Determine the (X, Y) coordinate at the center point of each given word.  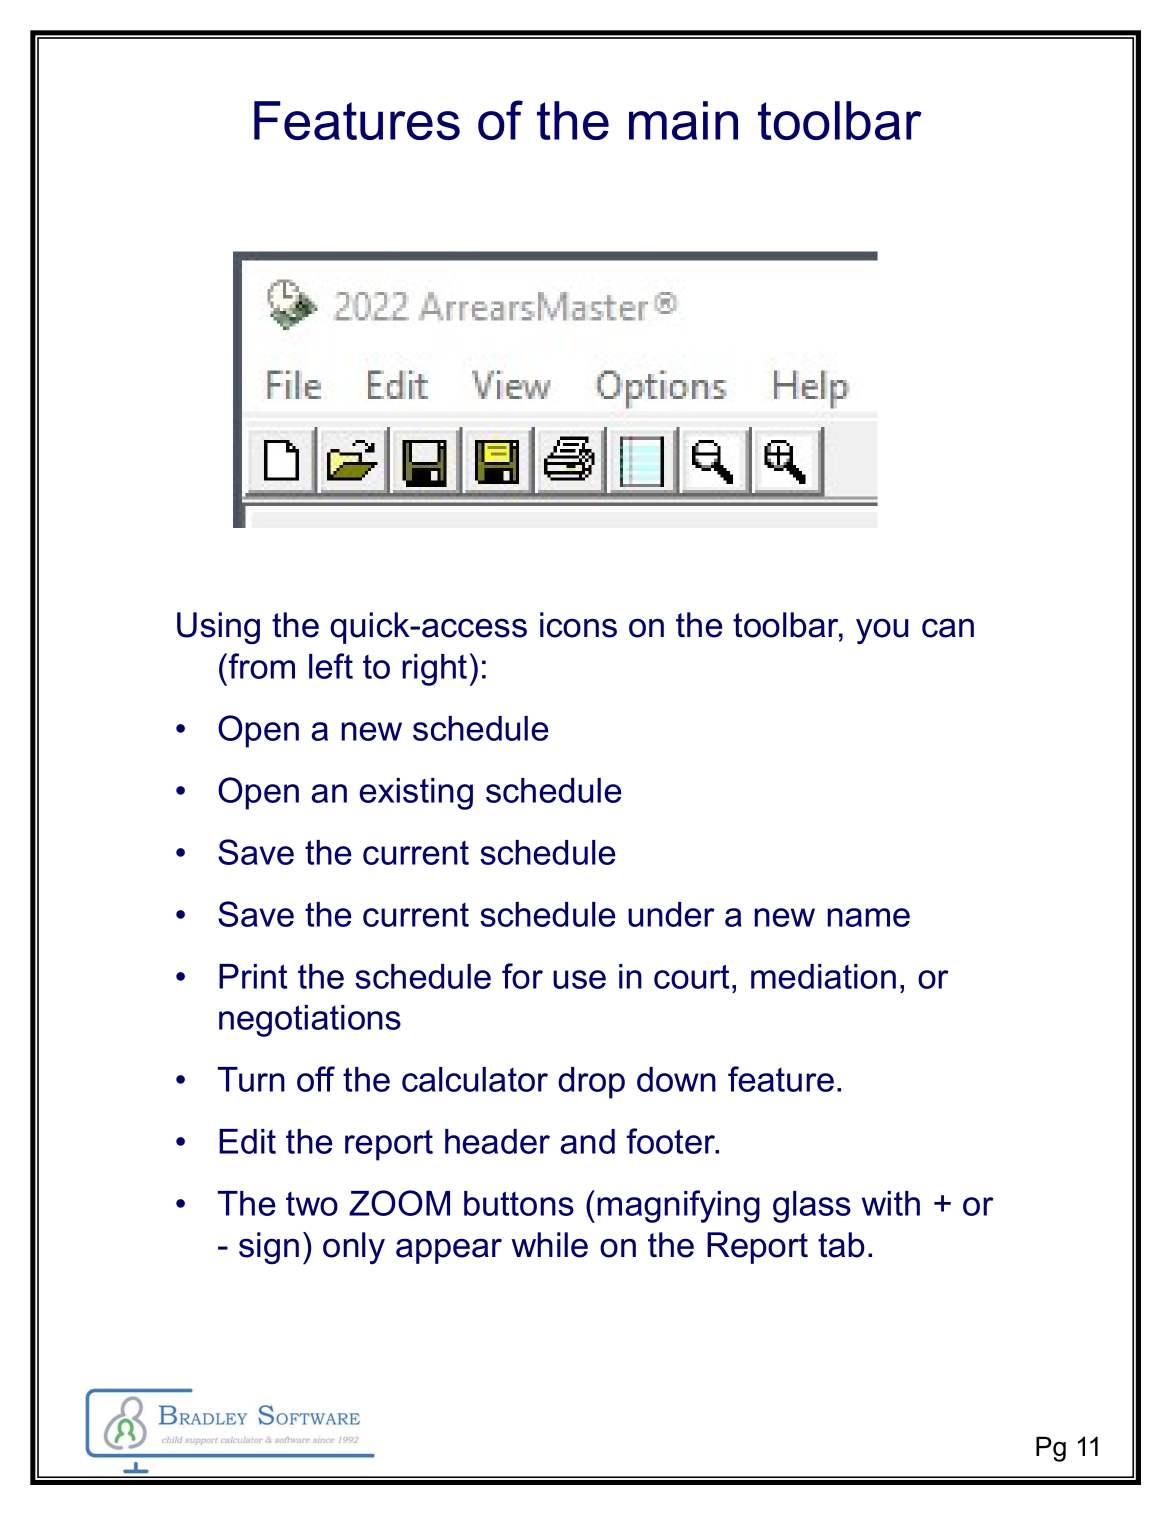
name (868, 917)
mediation (823, 976)
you (882, 631)
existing (416, 794)
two (312, 1204)
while (549, 1245)
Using (218, 628)
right (434, 670)
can (948, 628)
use (579, 979)
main (683, 120)
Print (253, 976)
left (331, 666)
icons (578, 625)
